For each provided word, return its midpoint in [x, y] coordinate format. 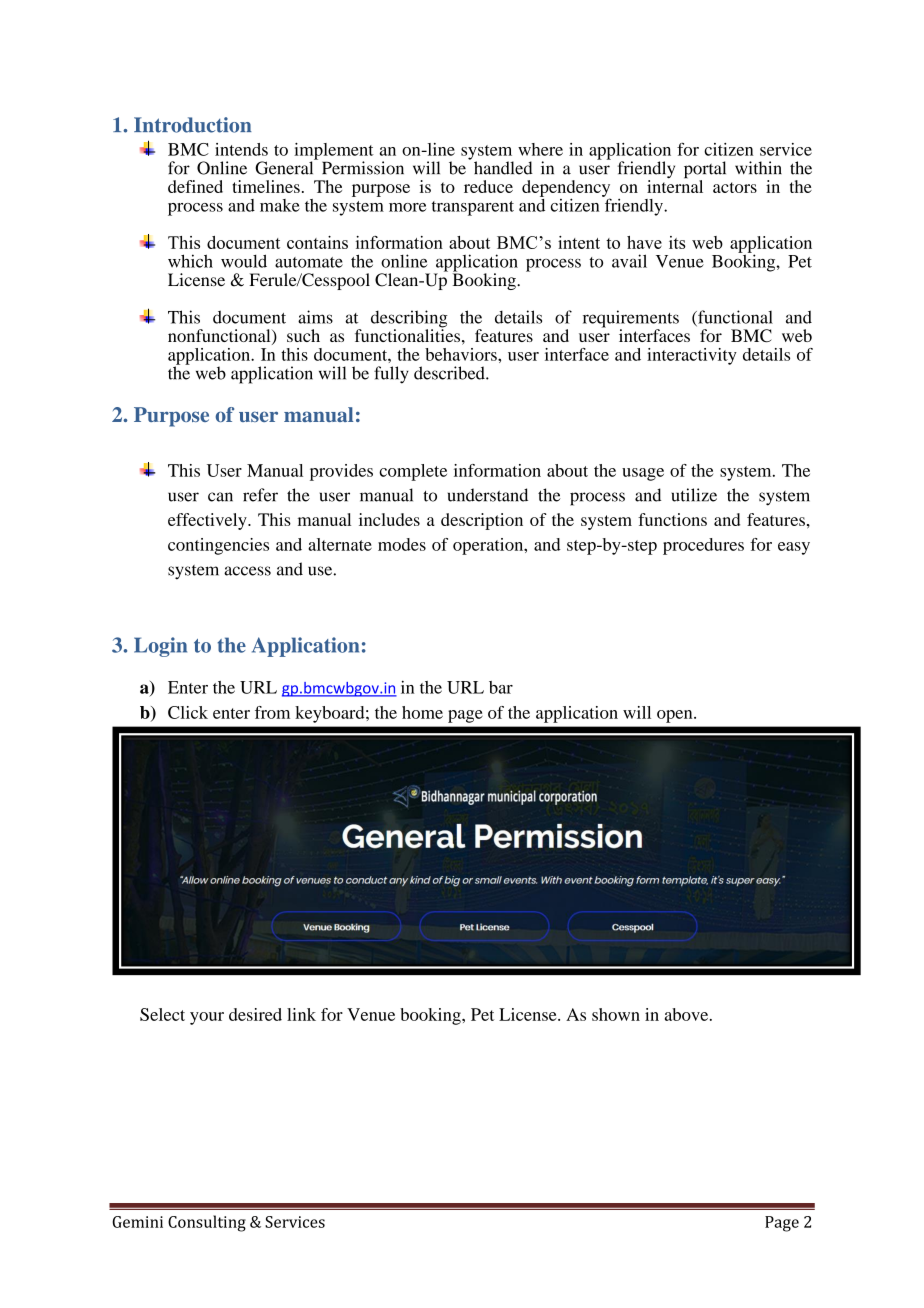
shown [616, 1014]
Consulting [207, 1223]
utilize [694, 495]
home [422, 712]
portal [705, 171]
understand [488, 495]
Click [188, 712]
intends [241, 149]
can [220, 497]
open [676, 716]
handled [503, 168]
